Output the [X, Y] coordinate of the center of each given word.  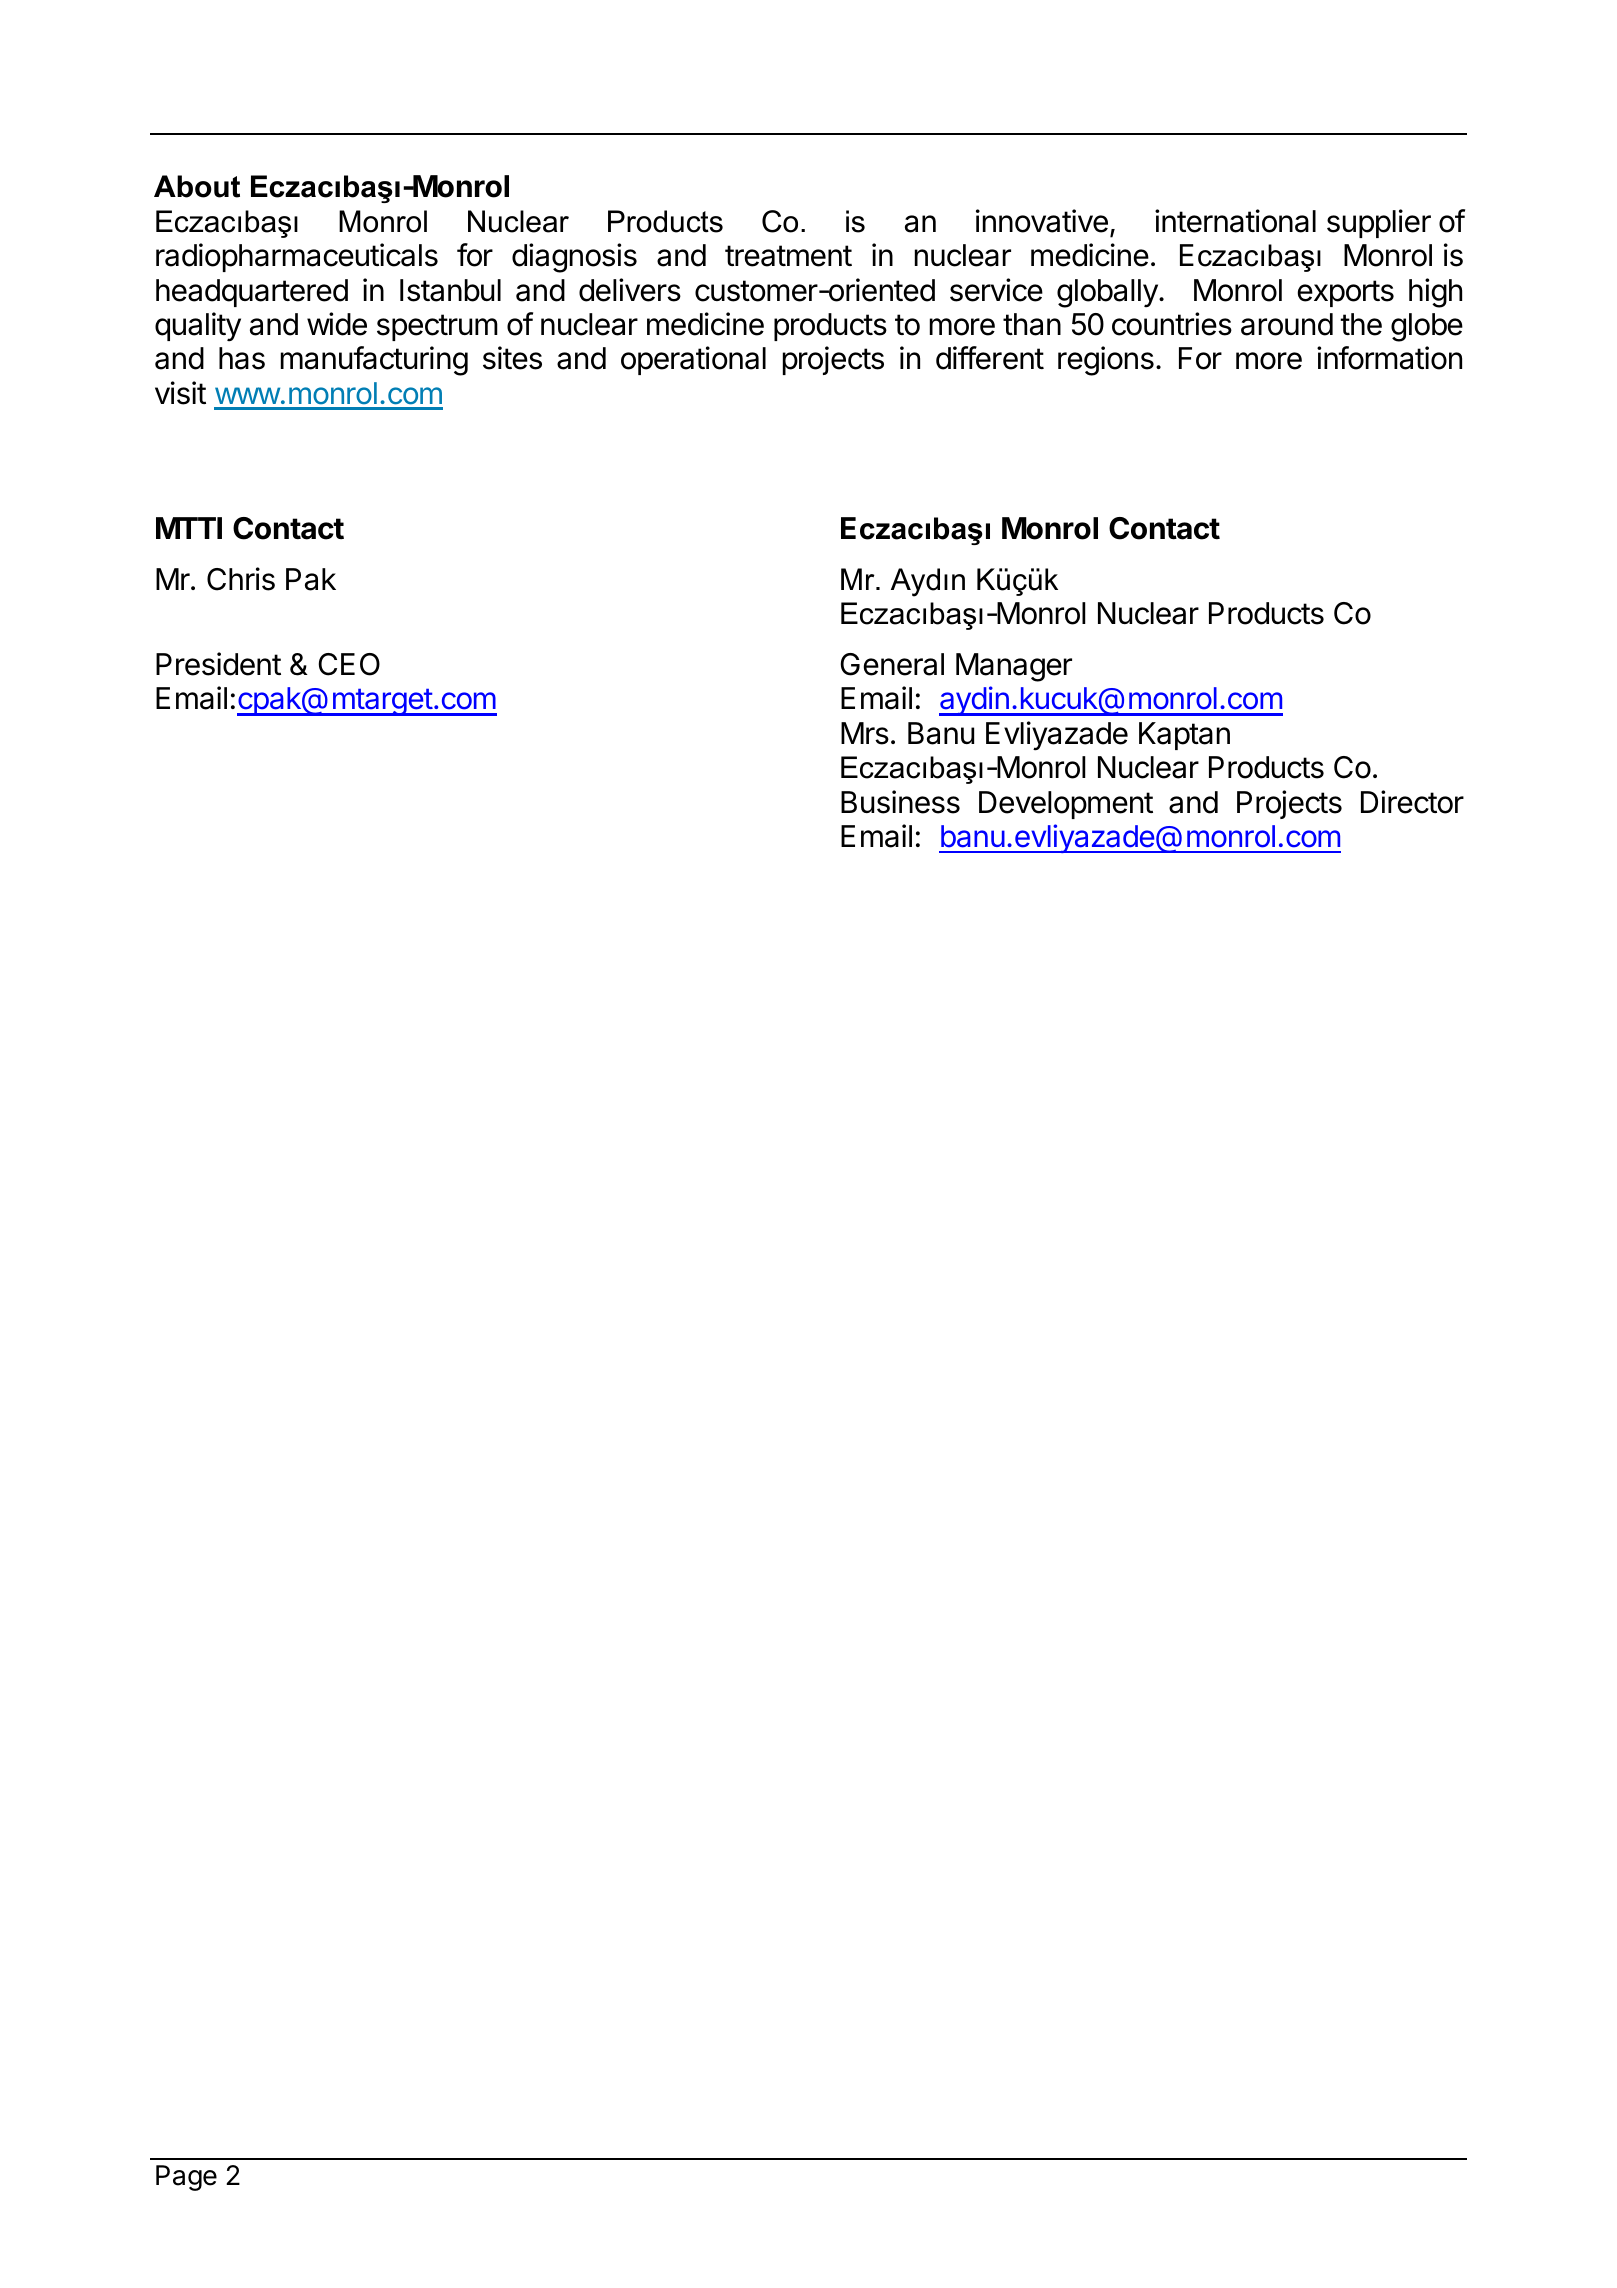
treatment [788, 256]
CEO [349, 664]
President [218, 664]
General [892, 664]
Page [186, 2178]
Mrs [865, 733]
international [1235, 221]
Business [900, 802]
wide [337, 324]
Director [1412, 802]
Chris [241, 579]
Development [1066, 805]
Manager [1014, 667]
